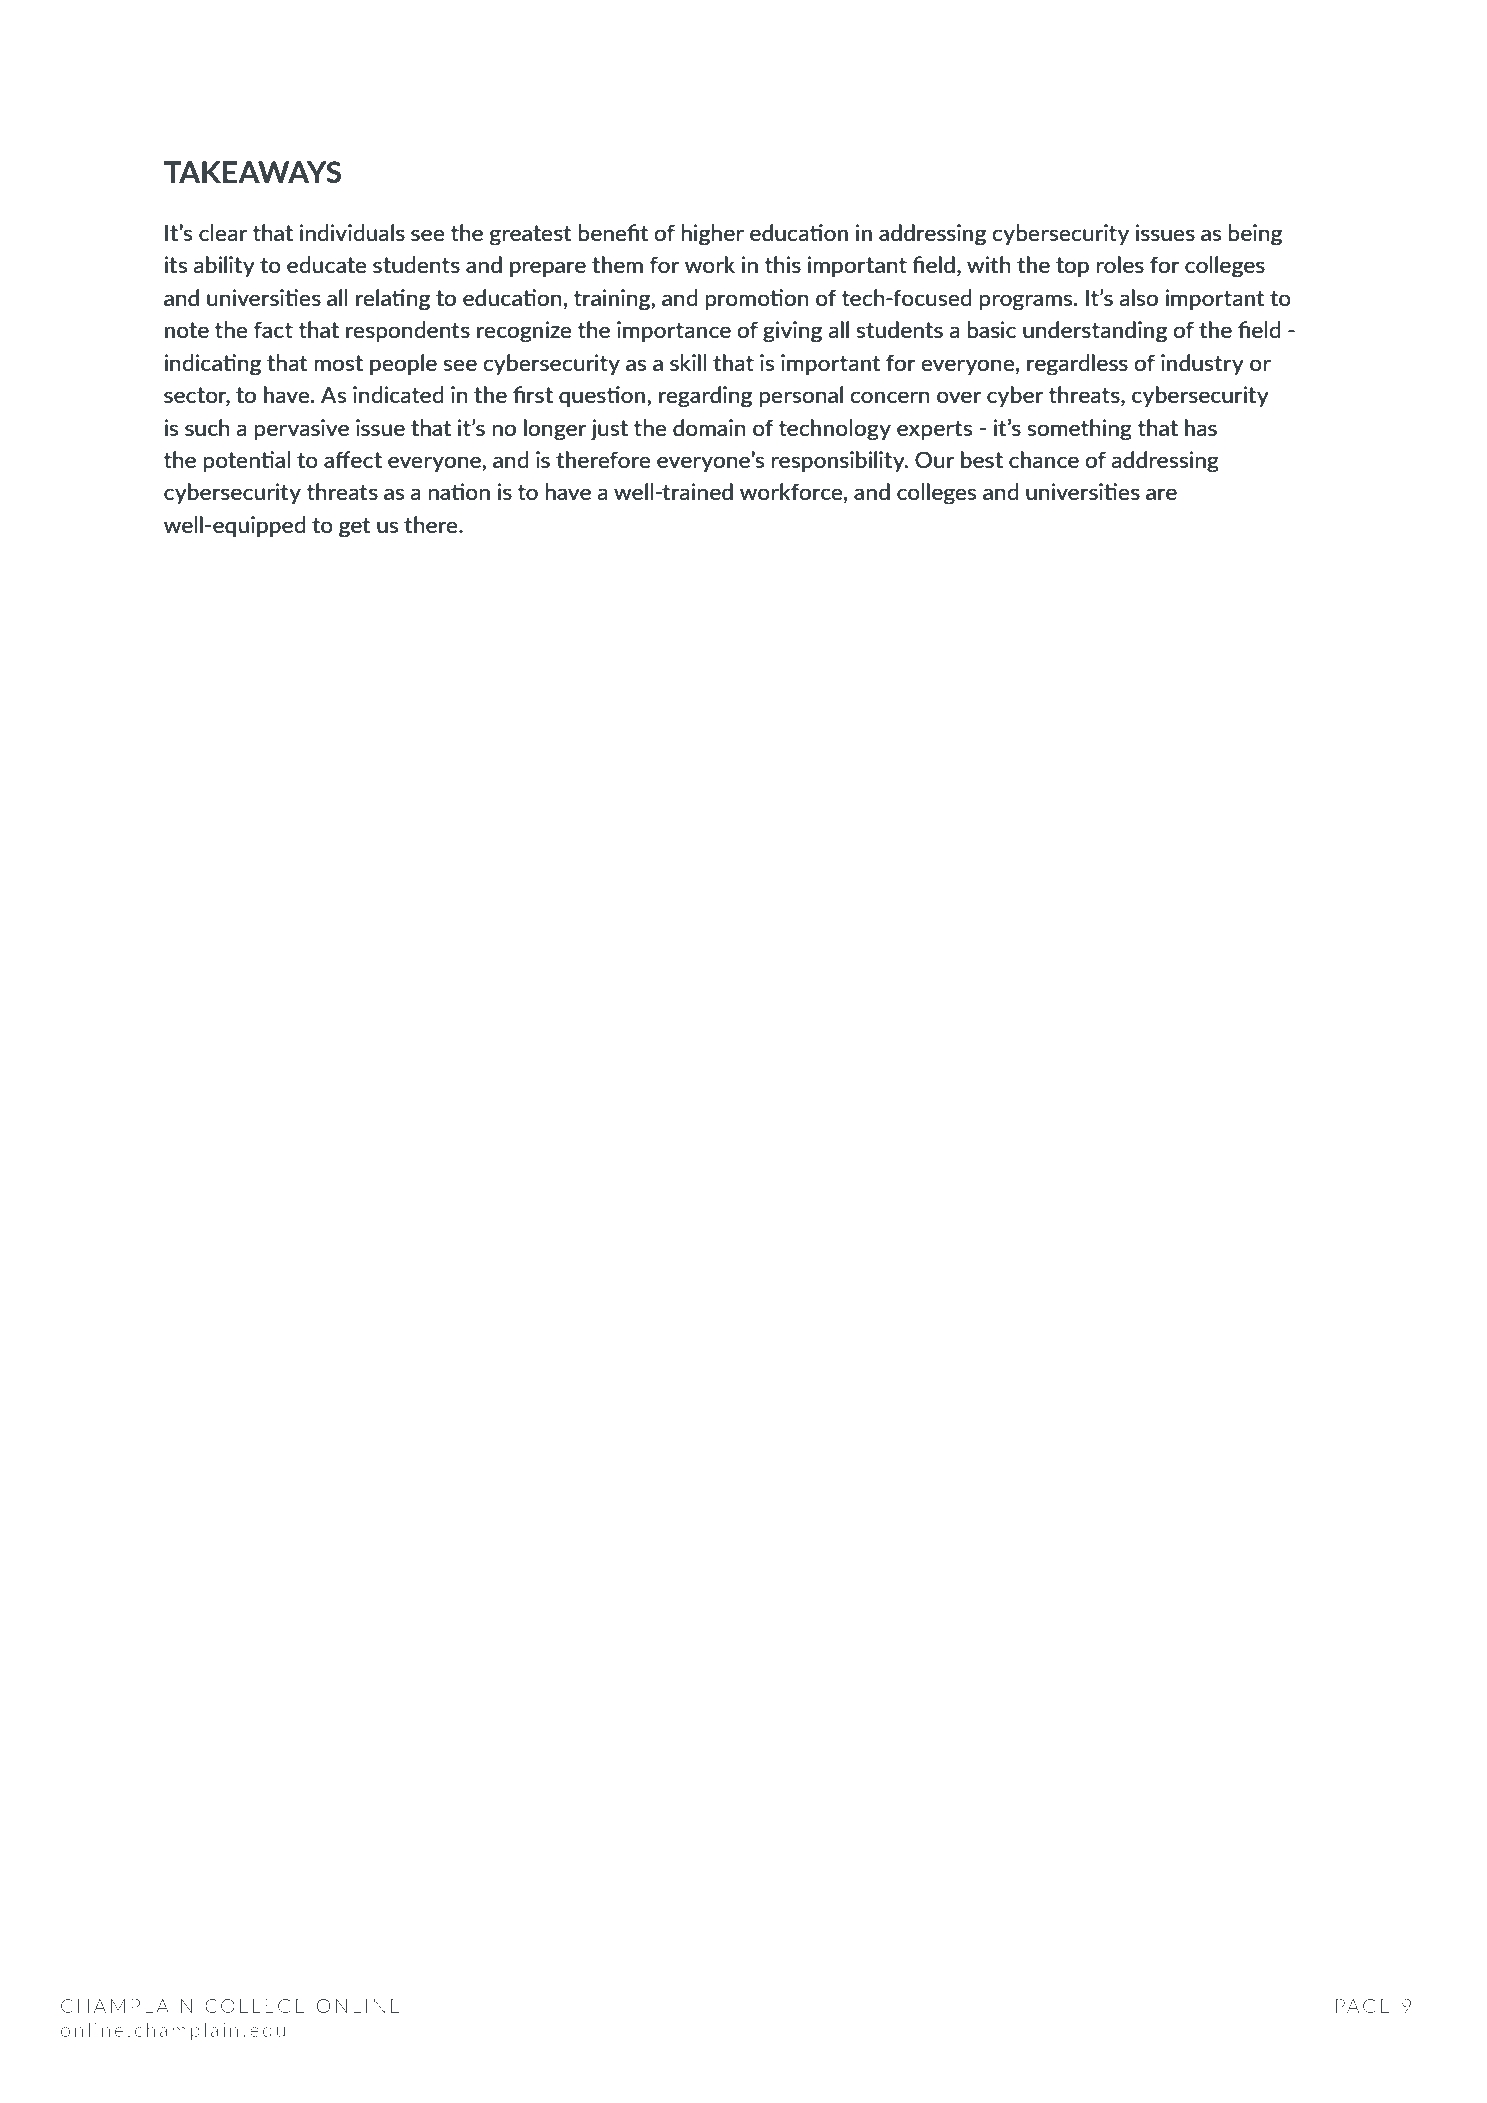  Describe the element at coordinates (1255, 235) in the image. I see `being` at that location.
